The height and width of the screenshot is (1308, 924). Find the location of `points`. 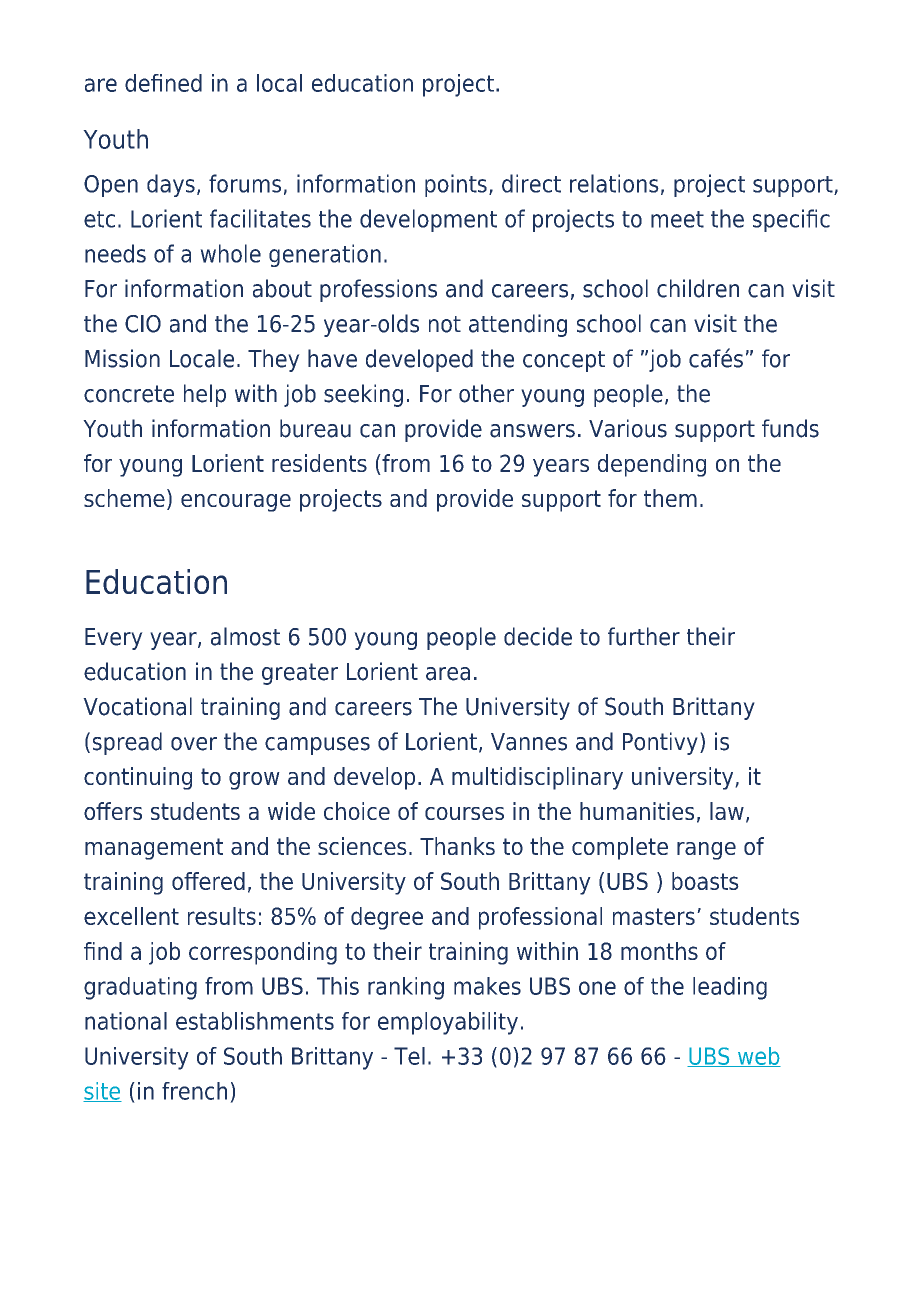

points is located at coordinates (456, 185).
